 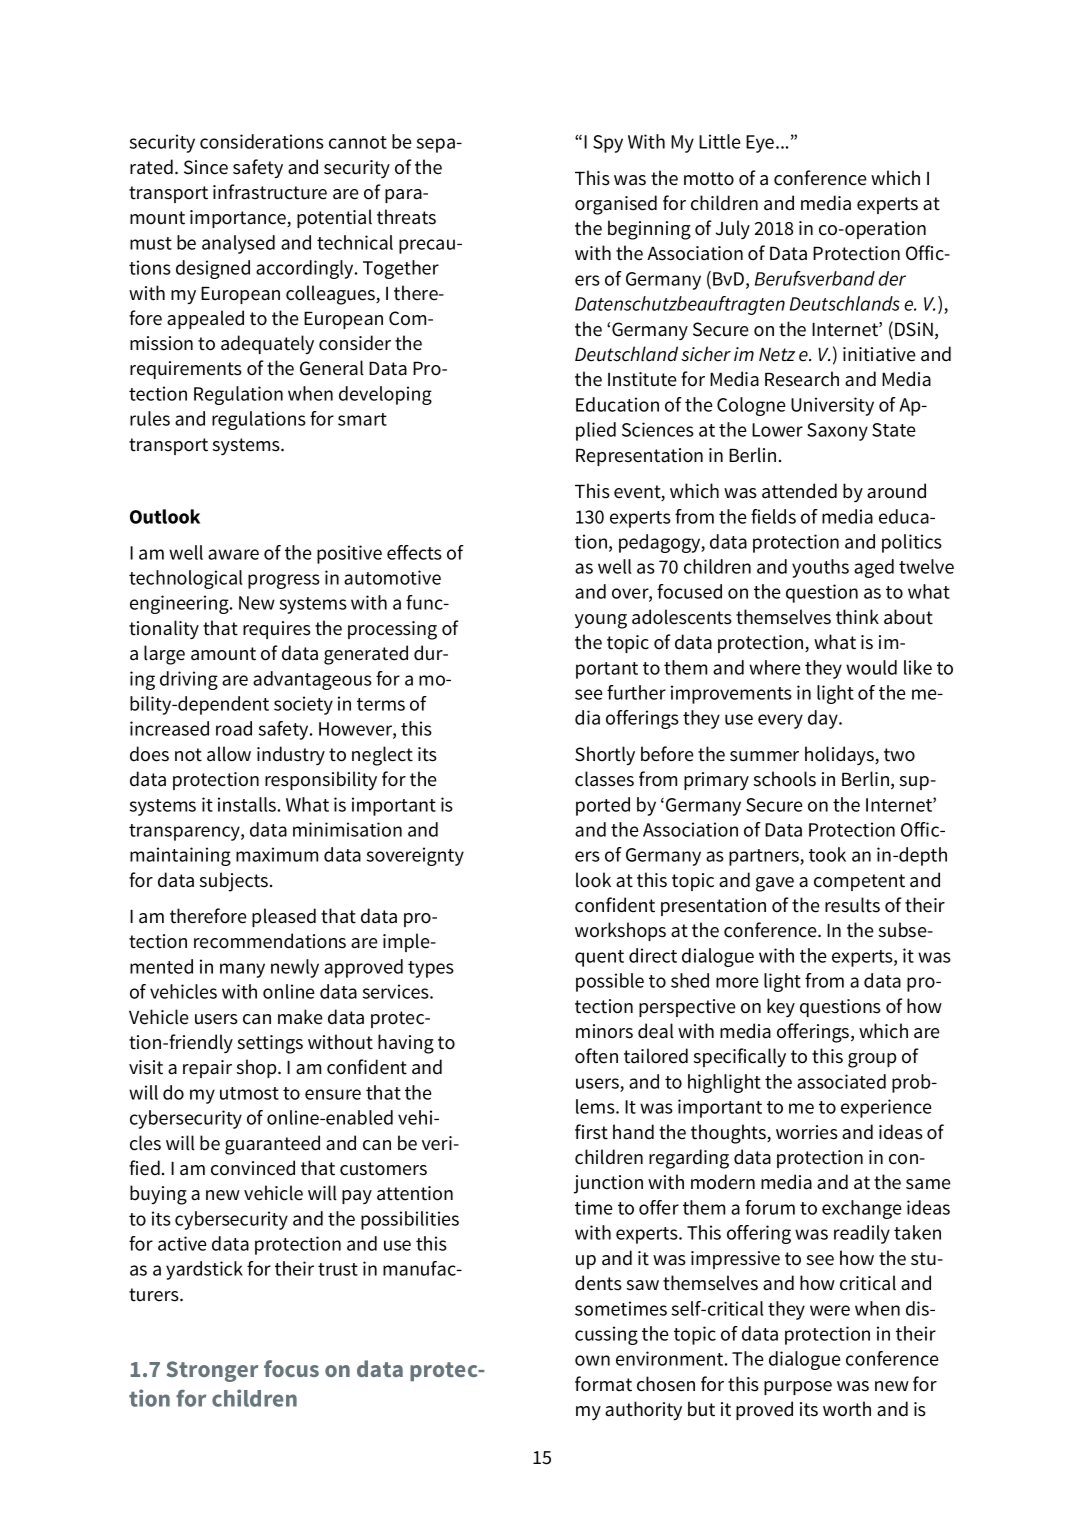 What do you see at coordinates (840, 755) in the page?
I see `holidays` at bounding box center [840, 755].
